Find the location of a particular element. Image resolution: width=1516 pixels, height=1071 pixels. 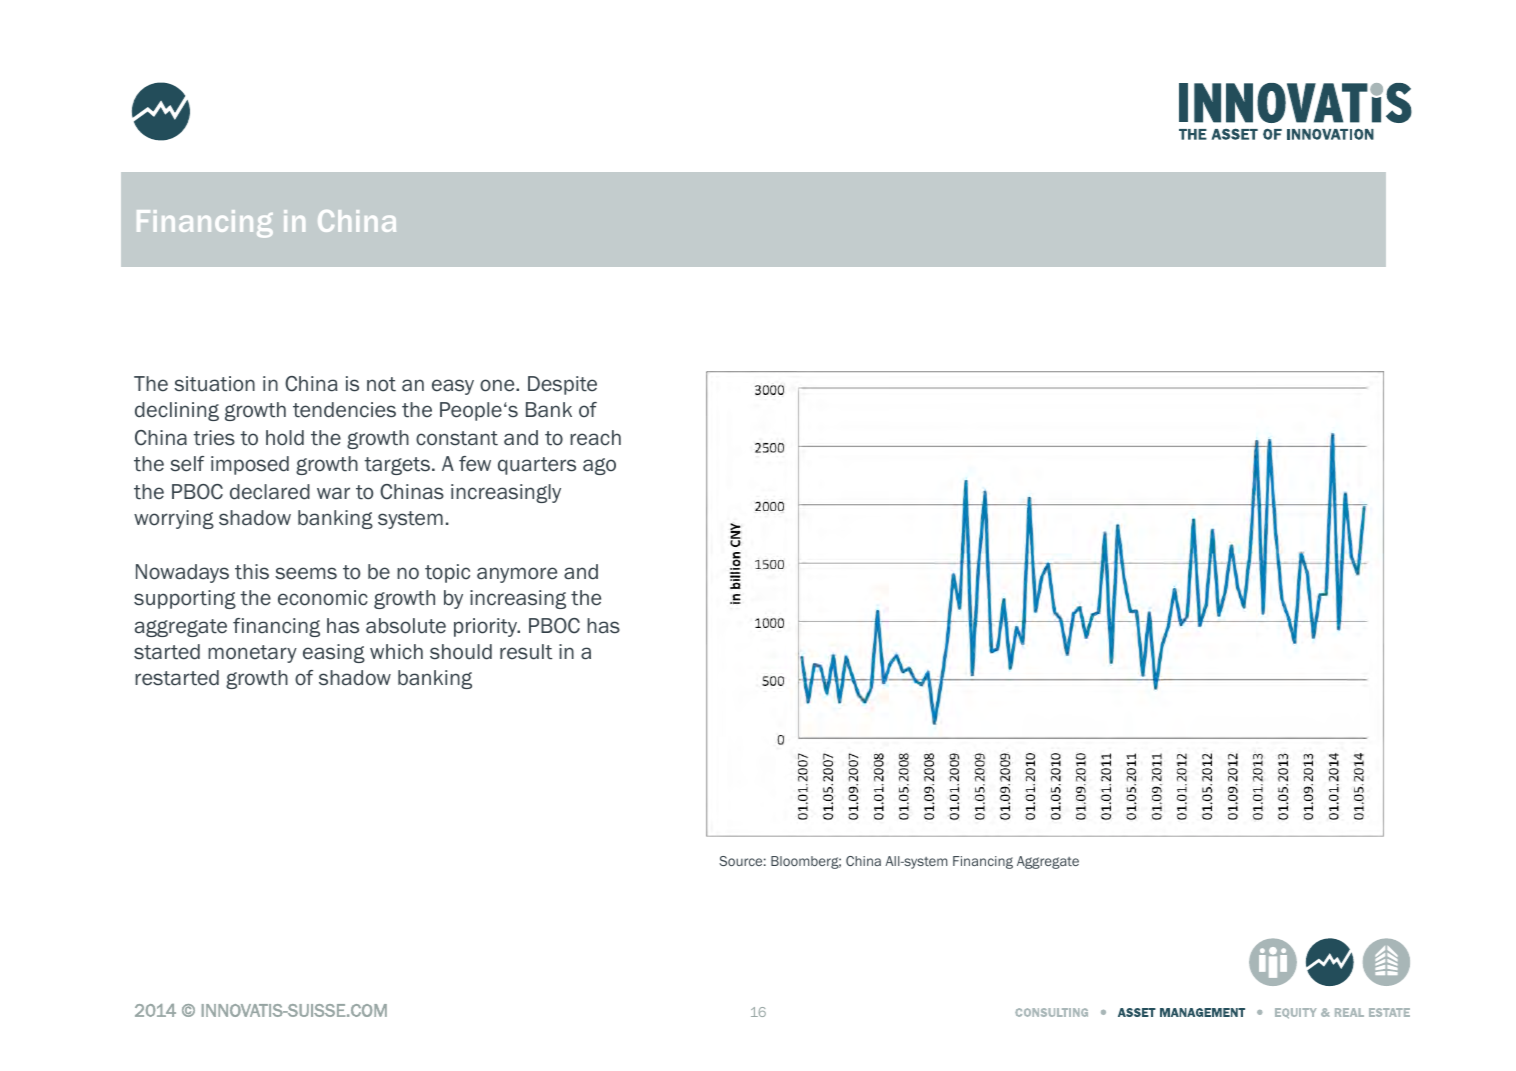

targets is located at coordinates (397, 466).
